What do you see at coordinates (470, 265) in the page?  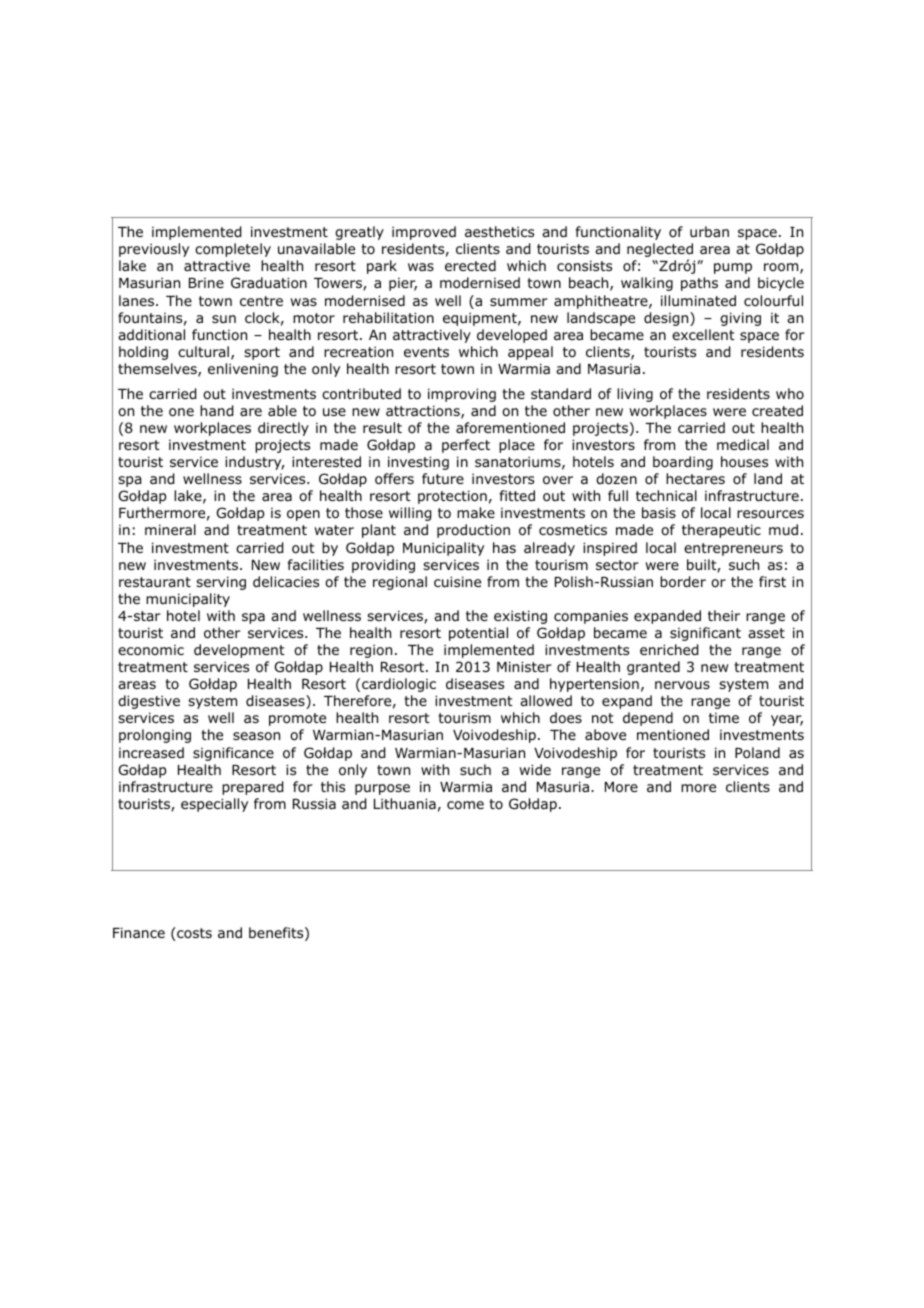 I see `erected` at bounding box center [470, 265].
